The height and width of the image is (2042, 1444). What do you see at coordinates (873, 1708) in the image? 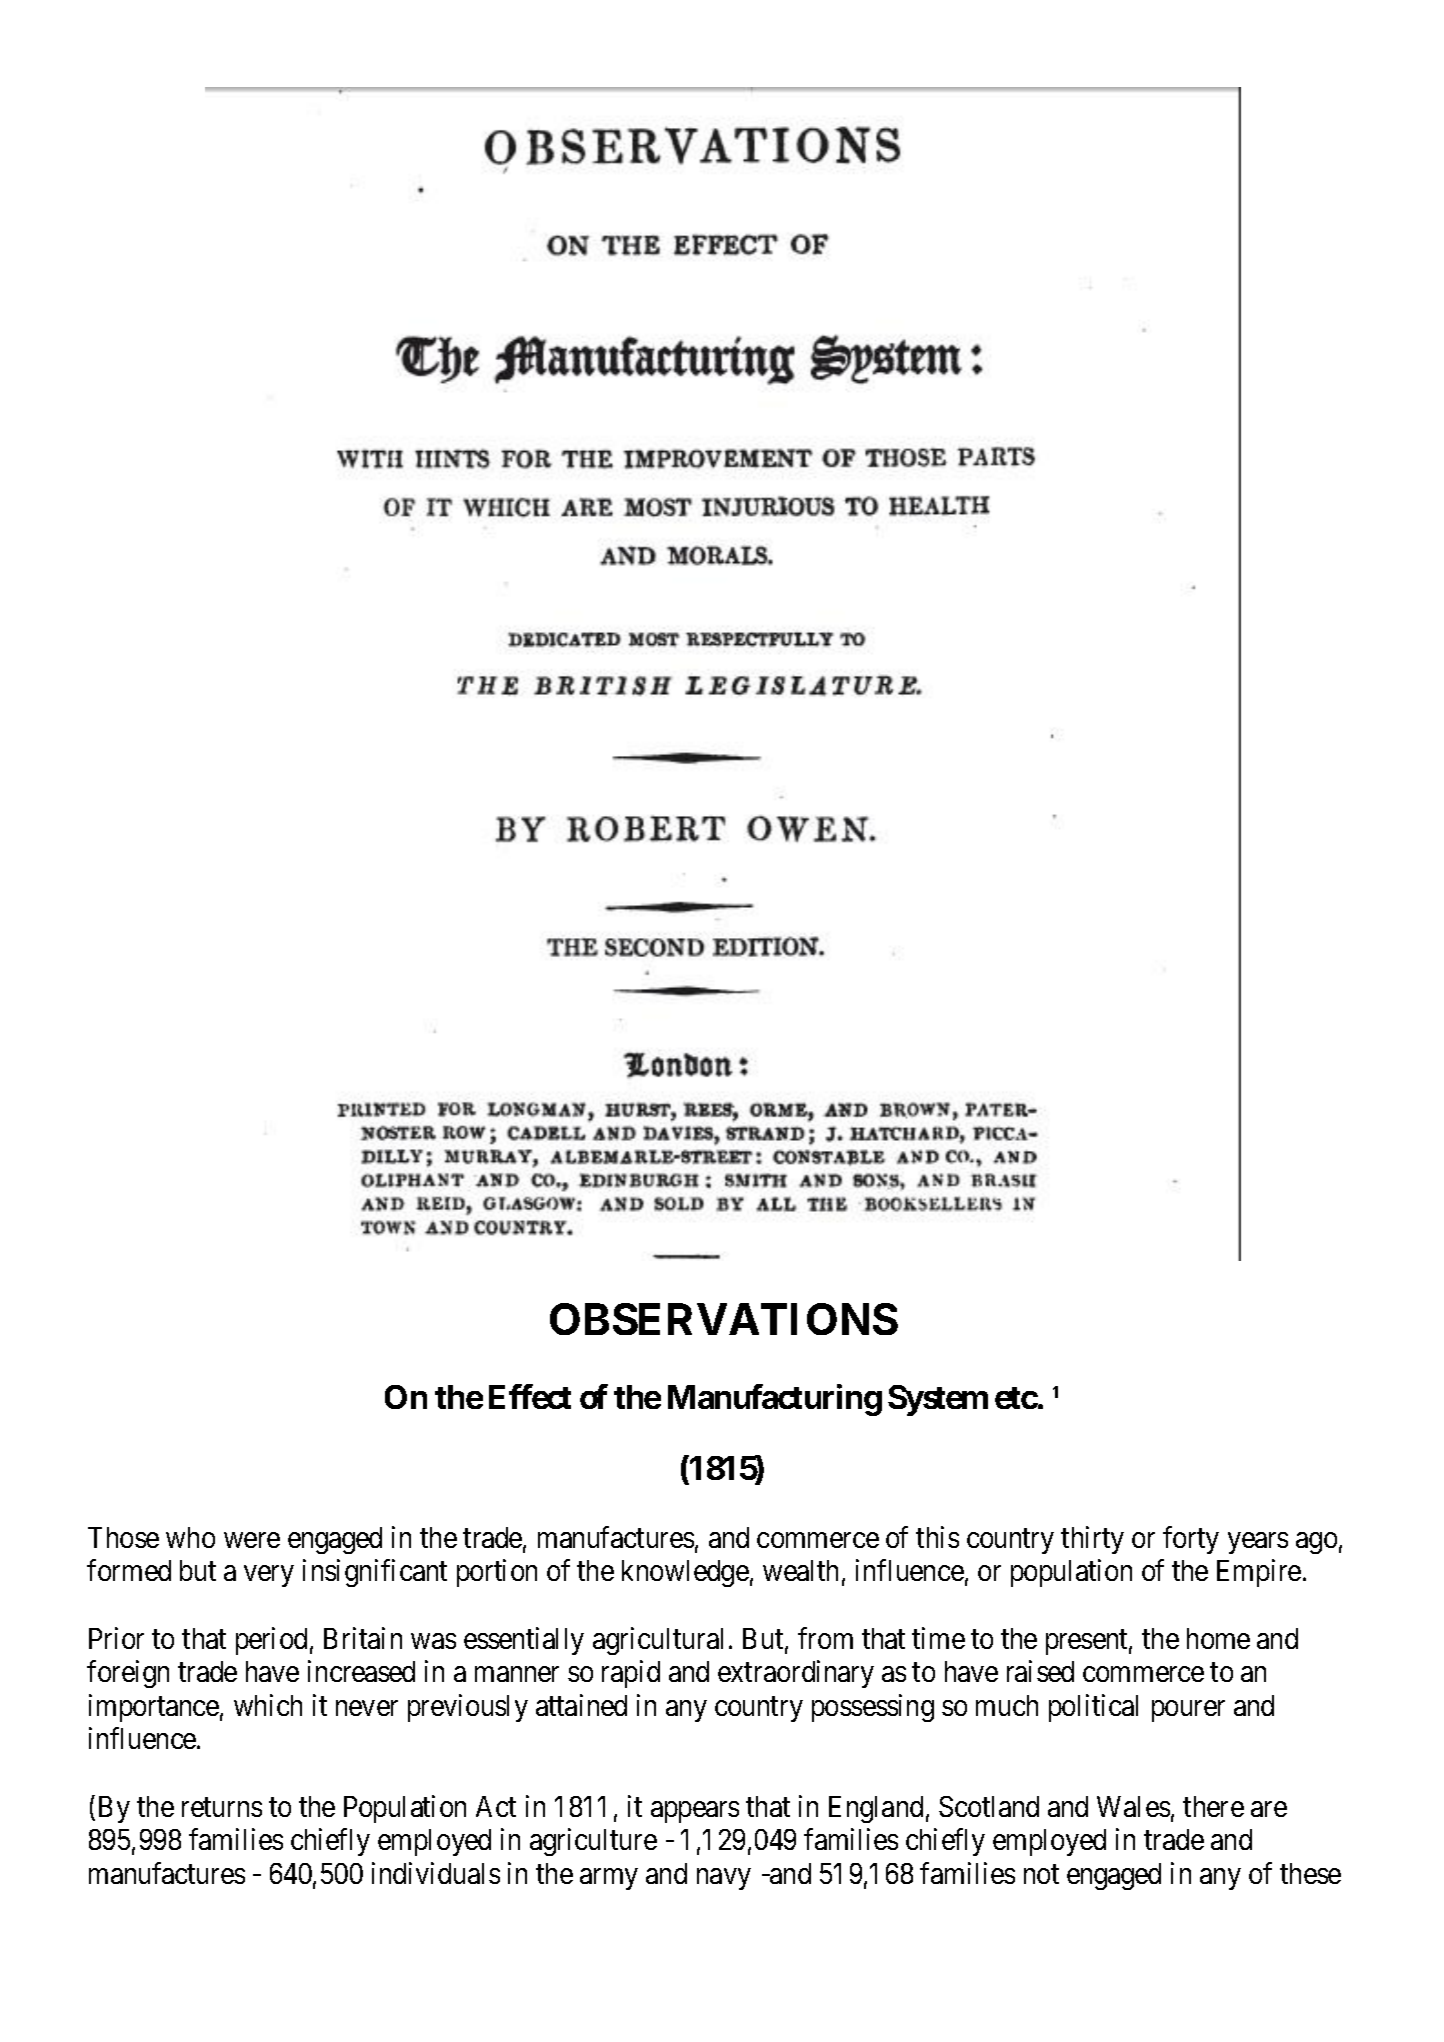
I see `possessing` at bounding box center [873, 1708].
